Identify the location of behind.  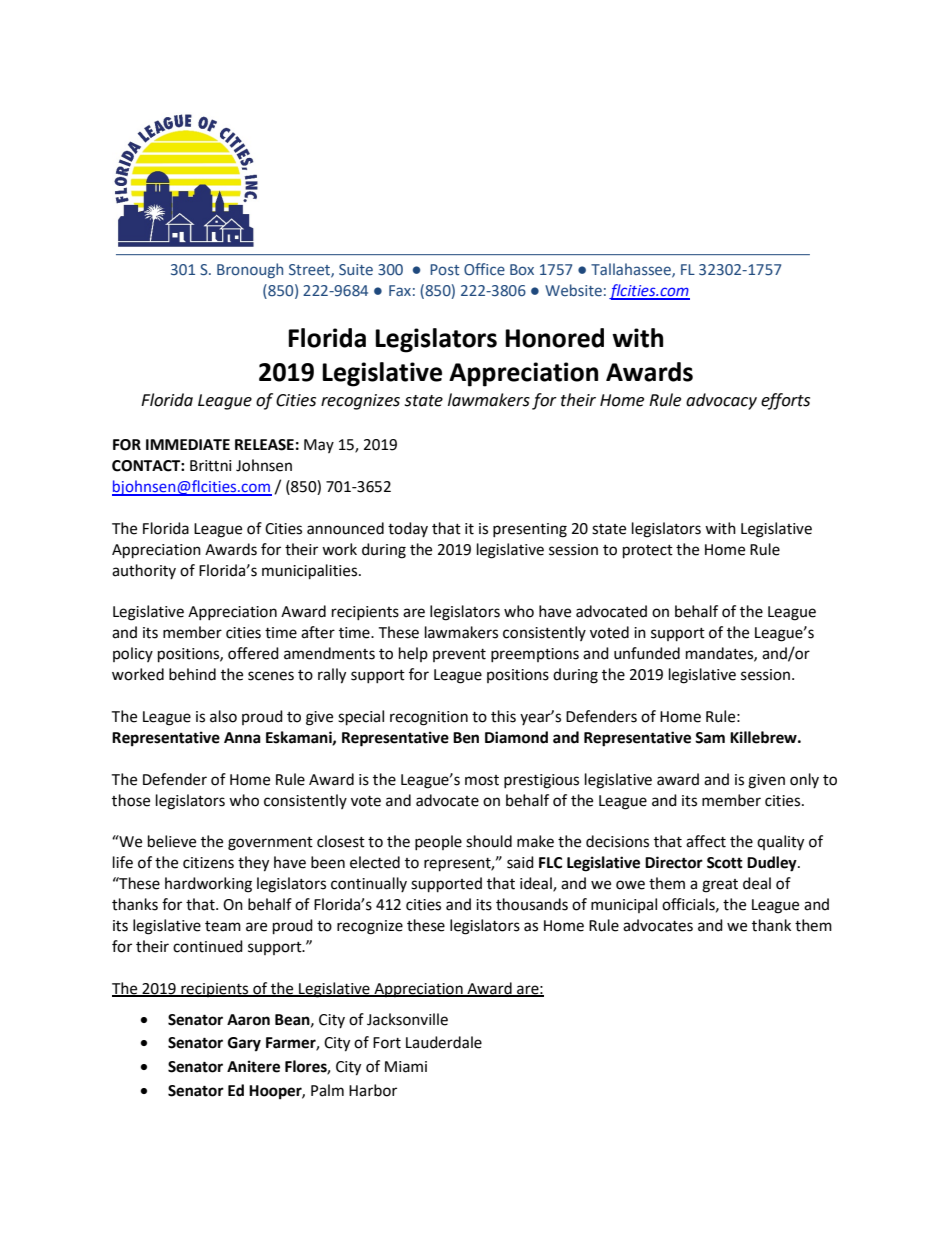
(192, 674).
